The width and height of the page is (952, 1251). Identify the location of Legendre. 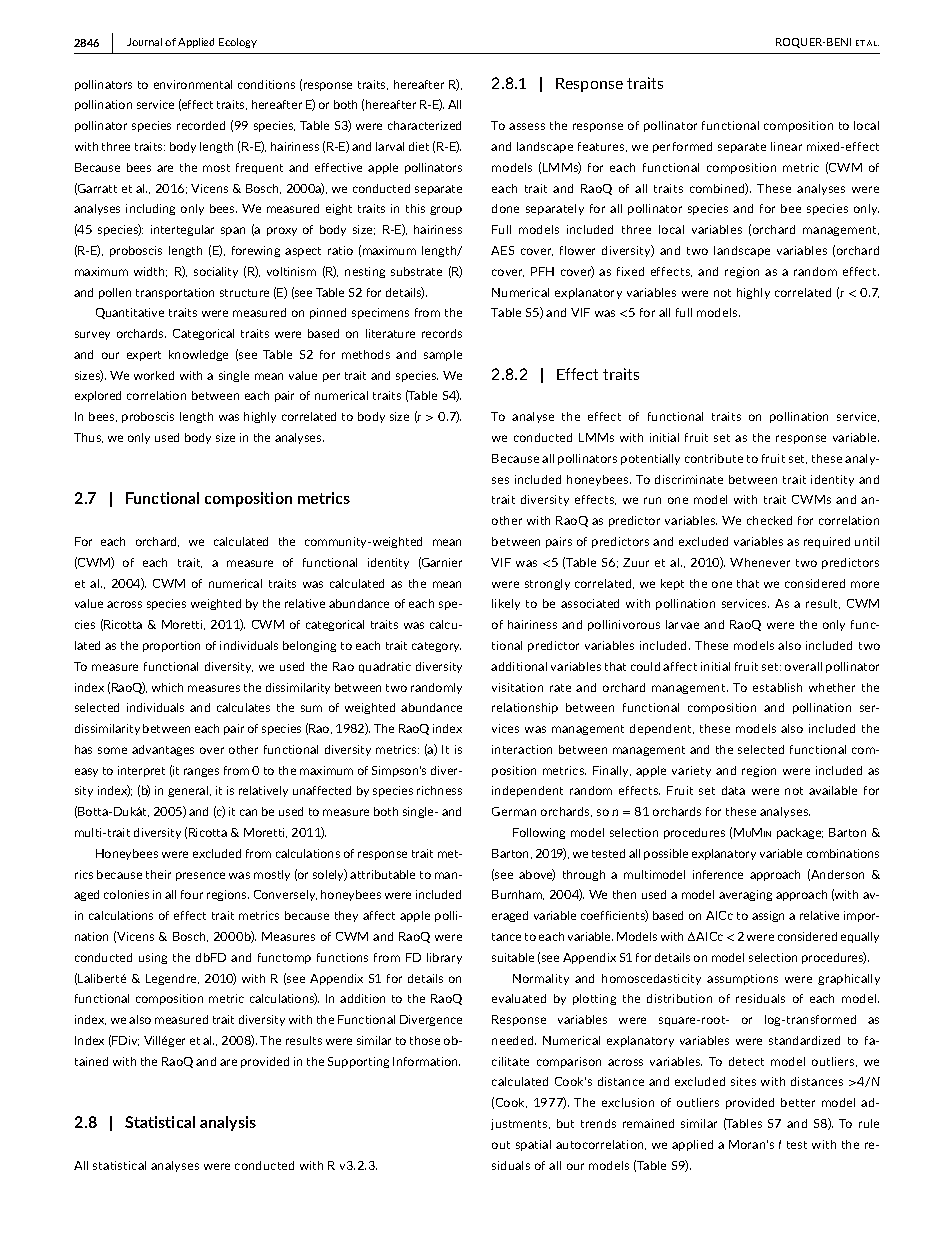
(172, 979).
